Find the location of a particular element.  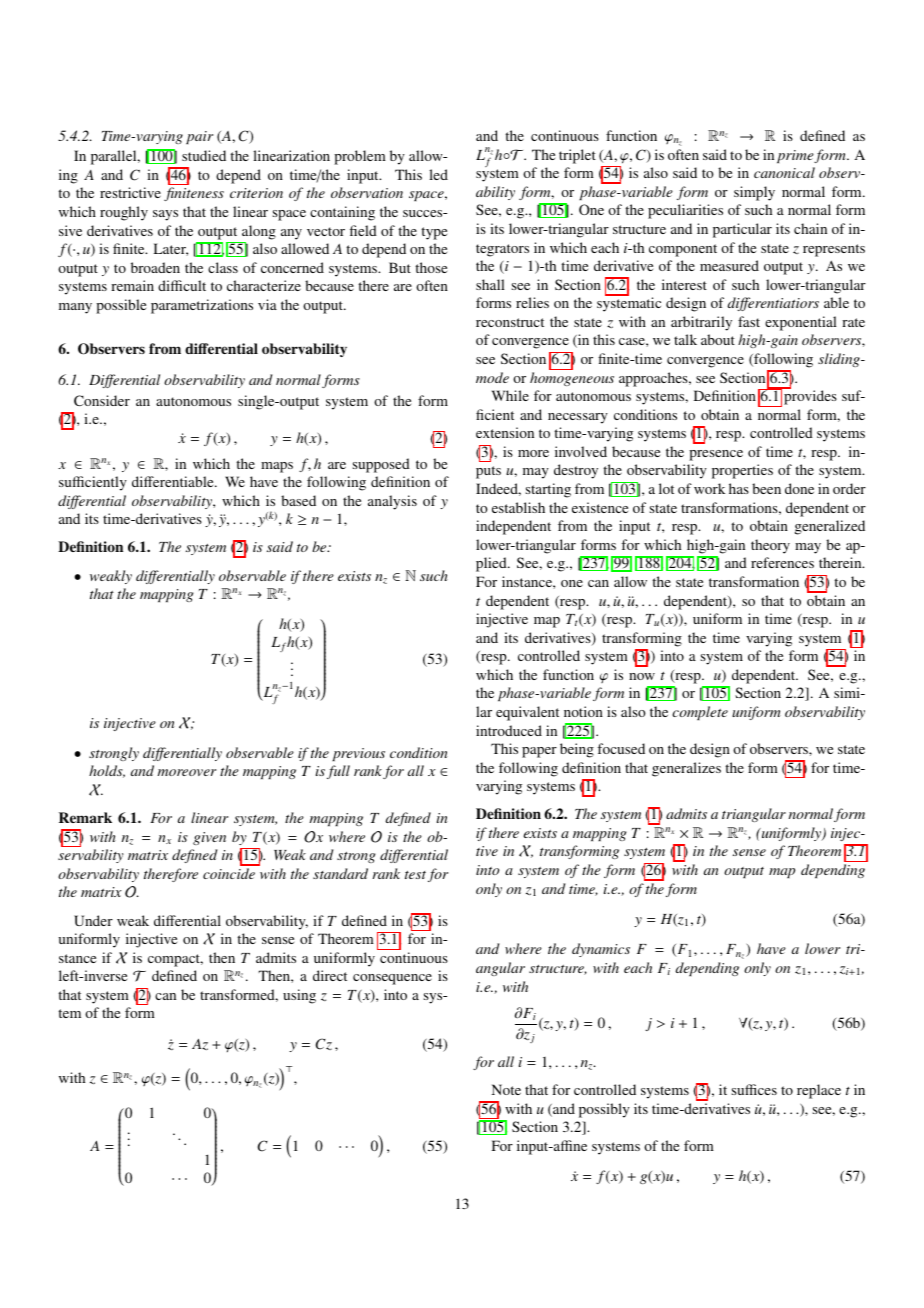

maps is located at coordinates (277, 467).
